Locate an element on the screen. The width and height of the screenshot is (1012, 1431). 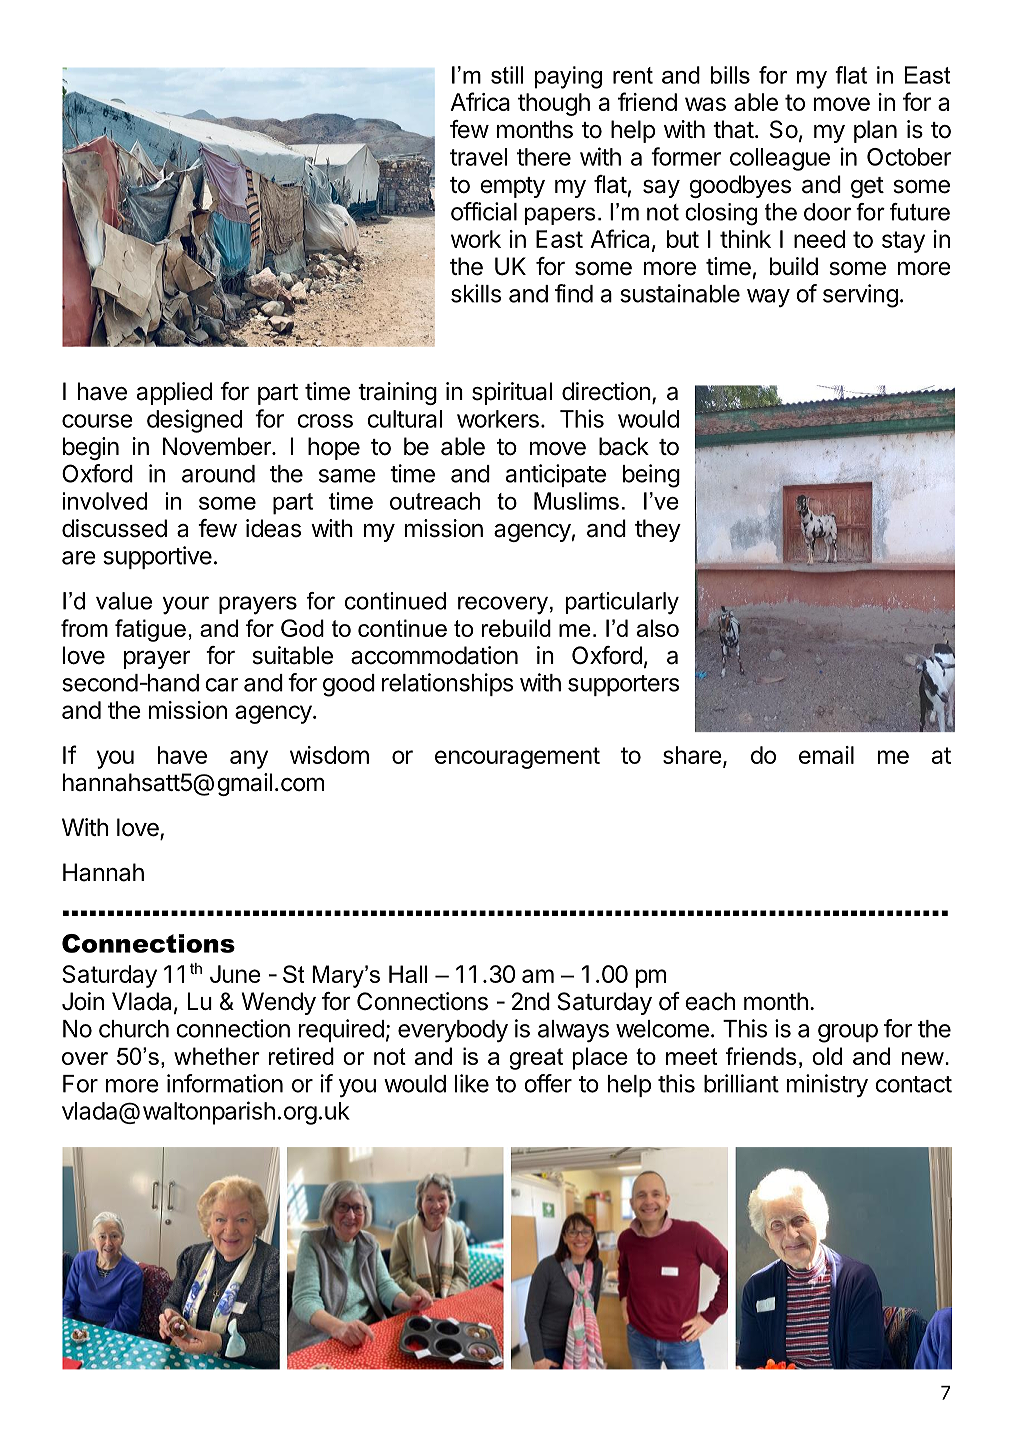
plan is located at coordinates (875, 131).
